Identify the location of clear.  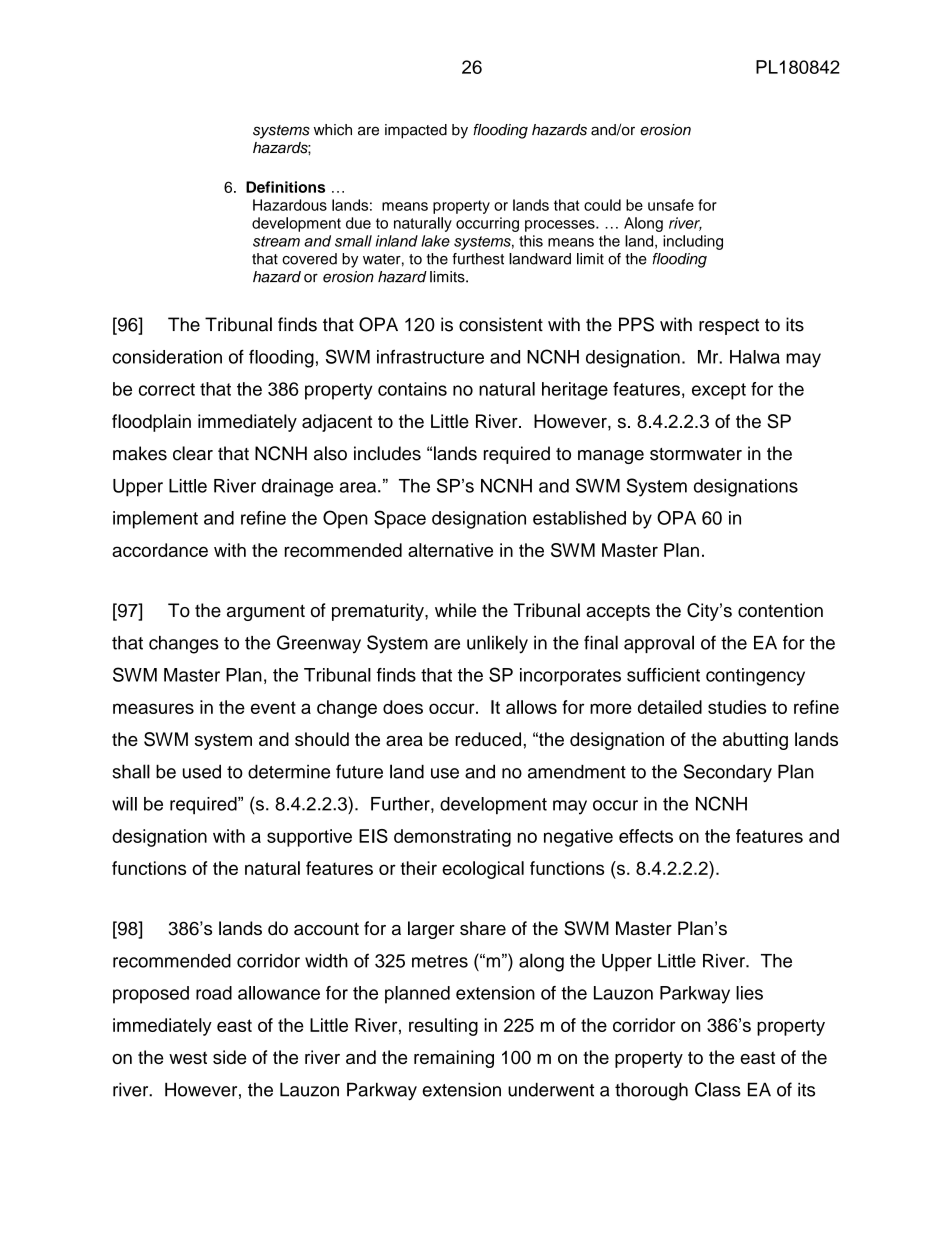
(193, 453).
